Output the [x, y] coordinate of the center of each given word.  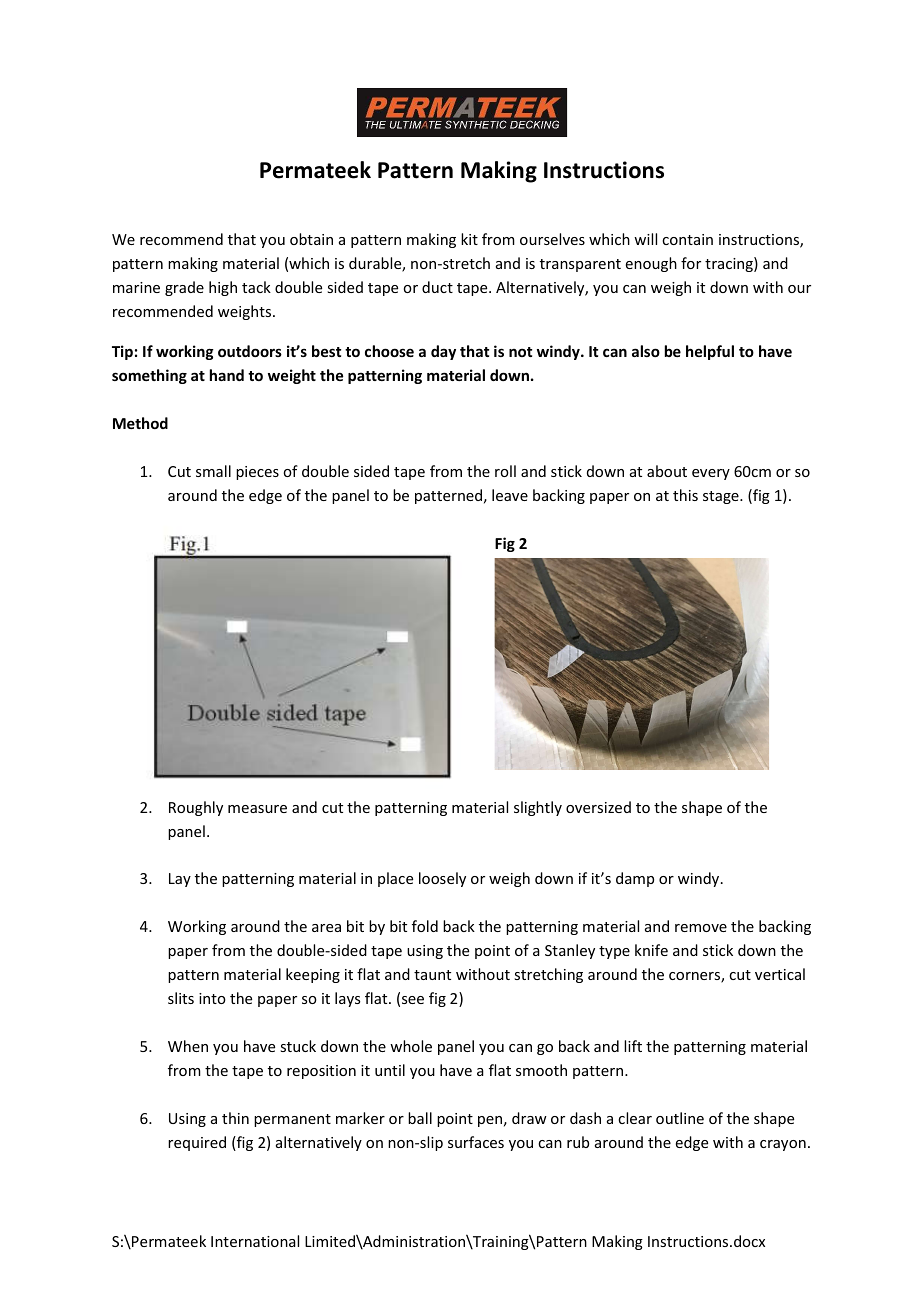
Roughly [196, 808]
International [255, 1241]
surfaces [476, 1142]
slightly [538, 808]
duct [437, 287]
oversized [598, 807]
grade [184, 288]
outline [680, 1118]
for [691, 263]
